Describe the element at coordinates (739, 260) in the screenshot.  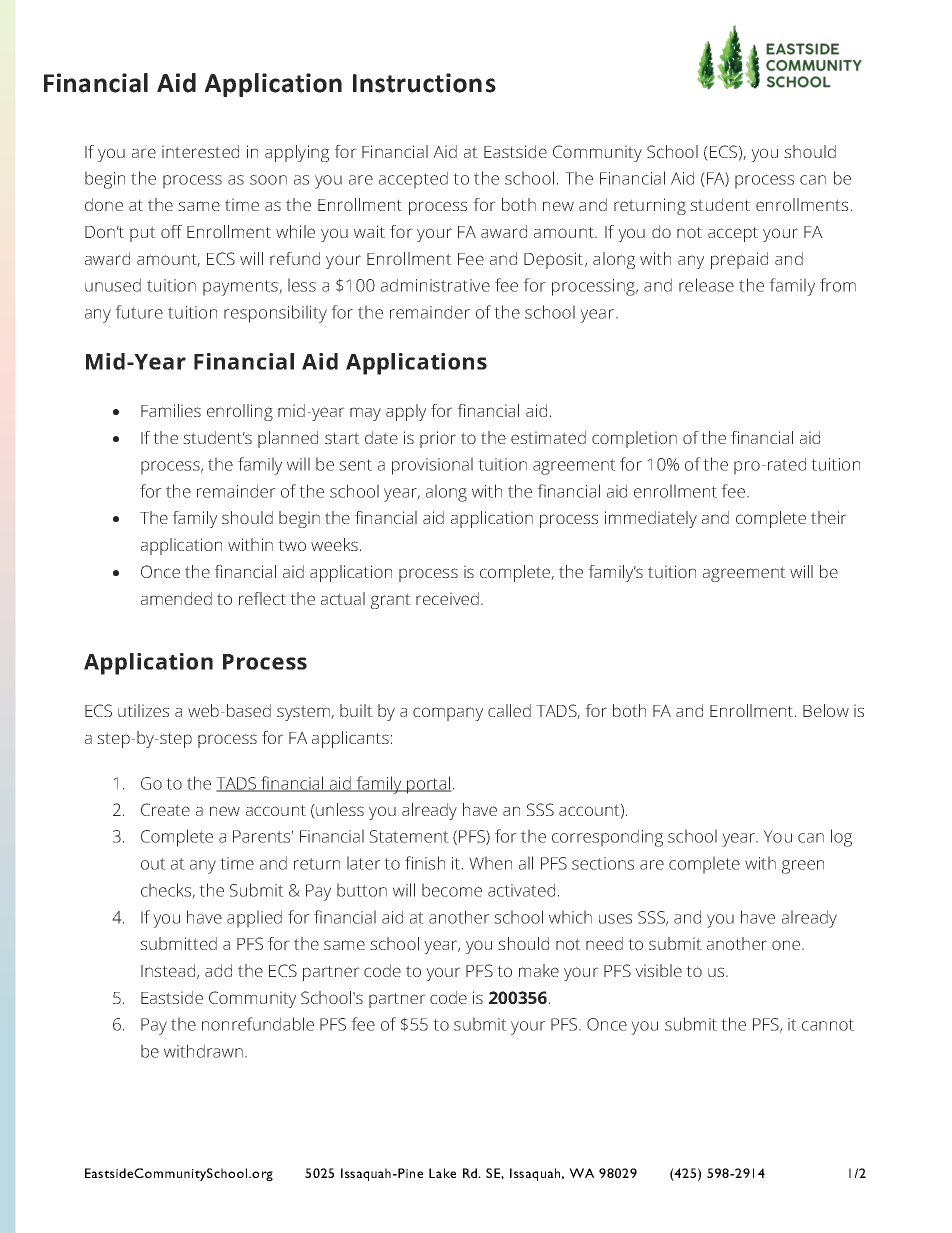
I see `prepaid` at that location.
